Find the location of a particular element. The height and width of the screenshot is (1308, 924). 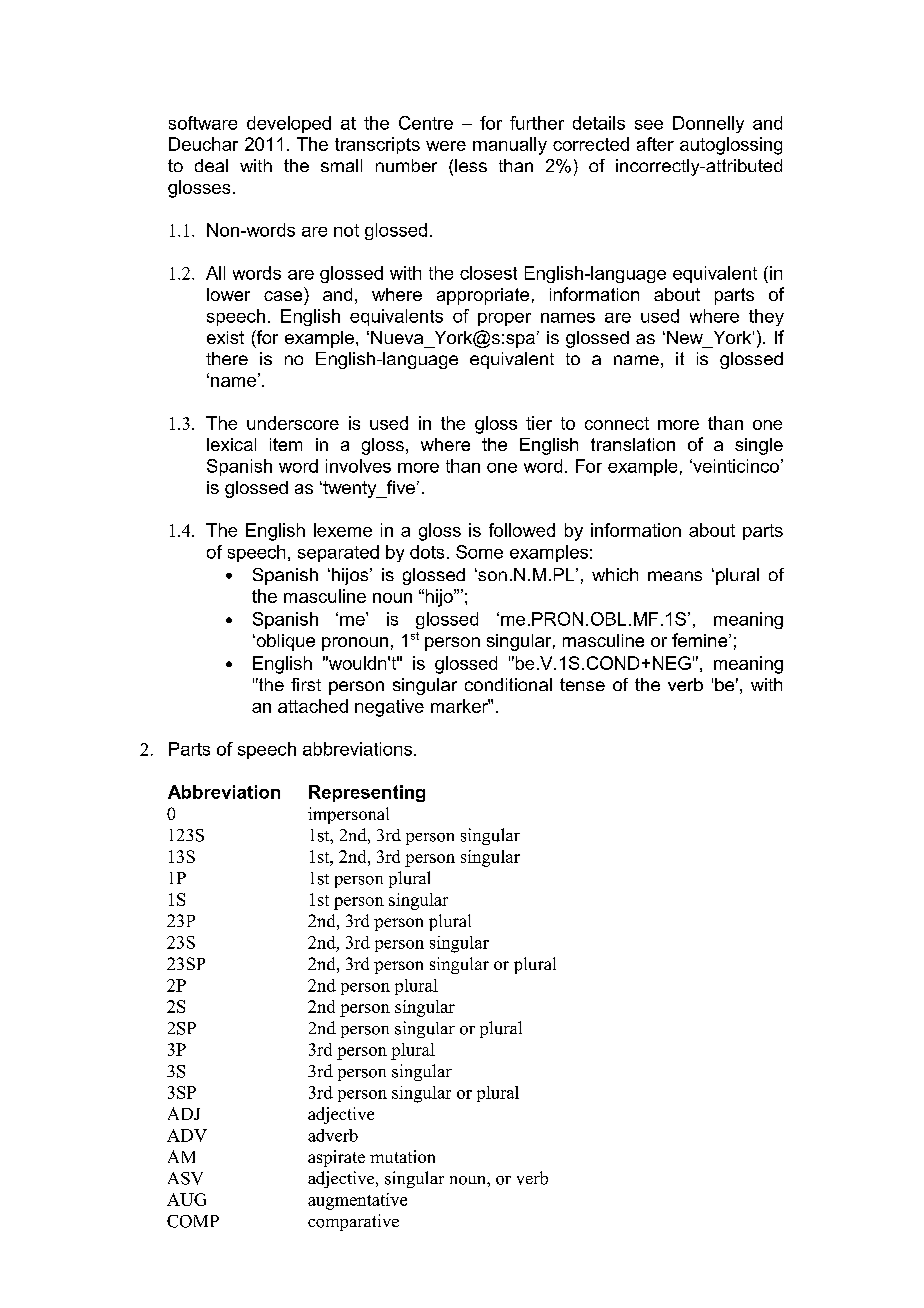

tier is located at coordinates (539, 423).
